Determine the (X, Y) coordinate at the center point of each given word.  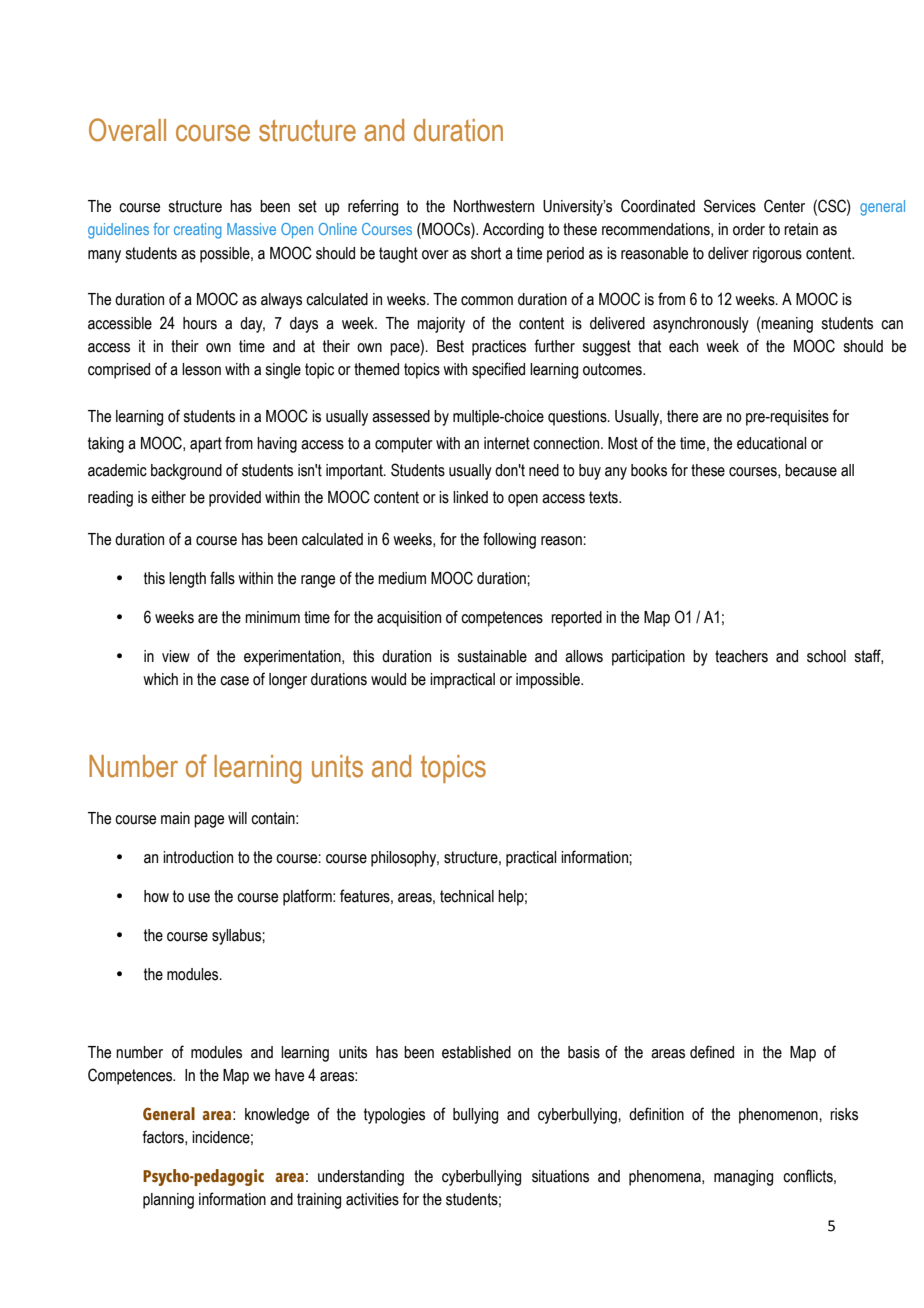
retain (801, 229)
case (234, 681)
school (826, 656)
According (513, 231)
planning (168, 1201)
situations (560, 1176)
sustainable (492, 656)
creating (197, 231)
